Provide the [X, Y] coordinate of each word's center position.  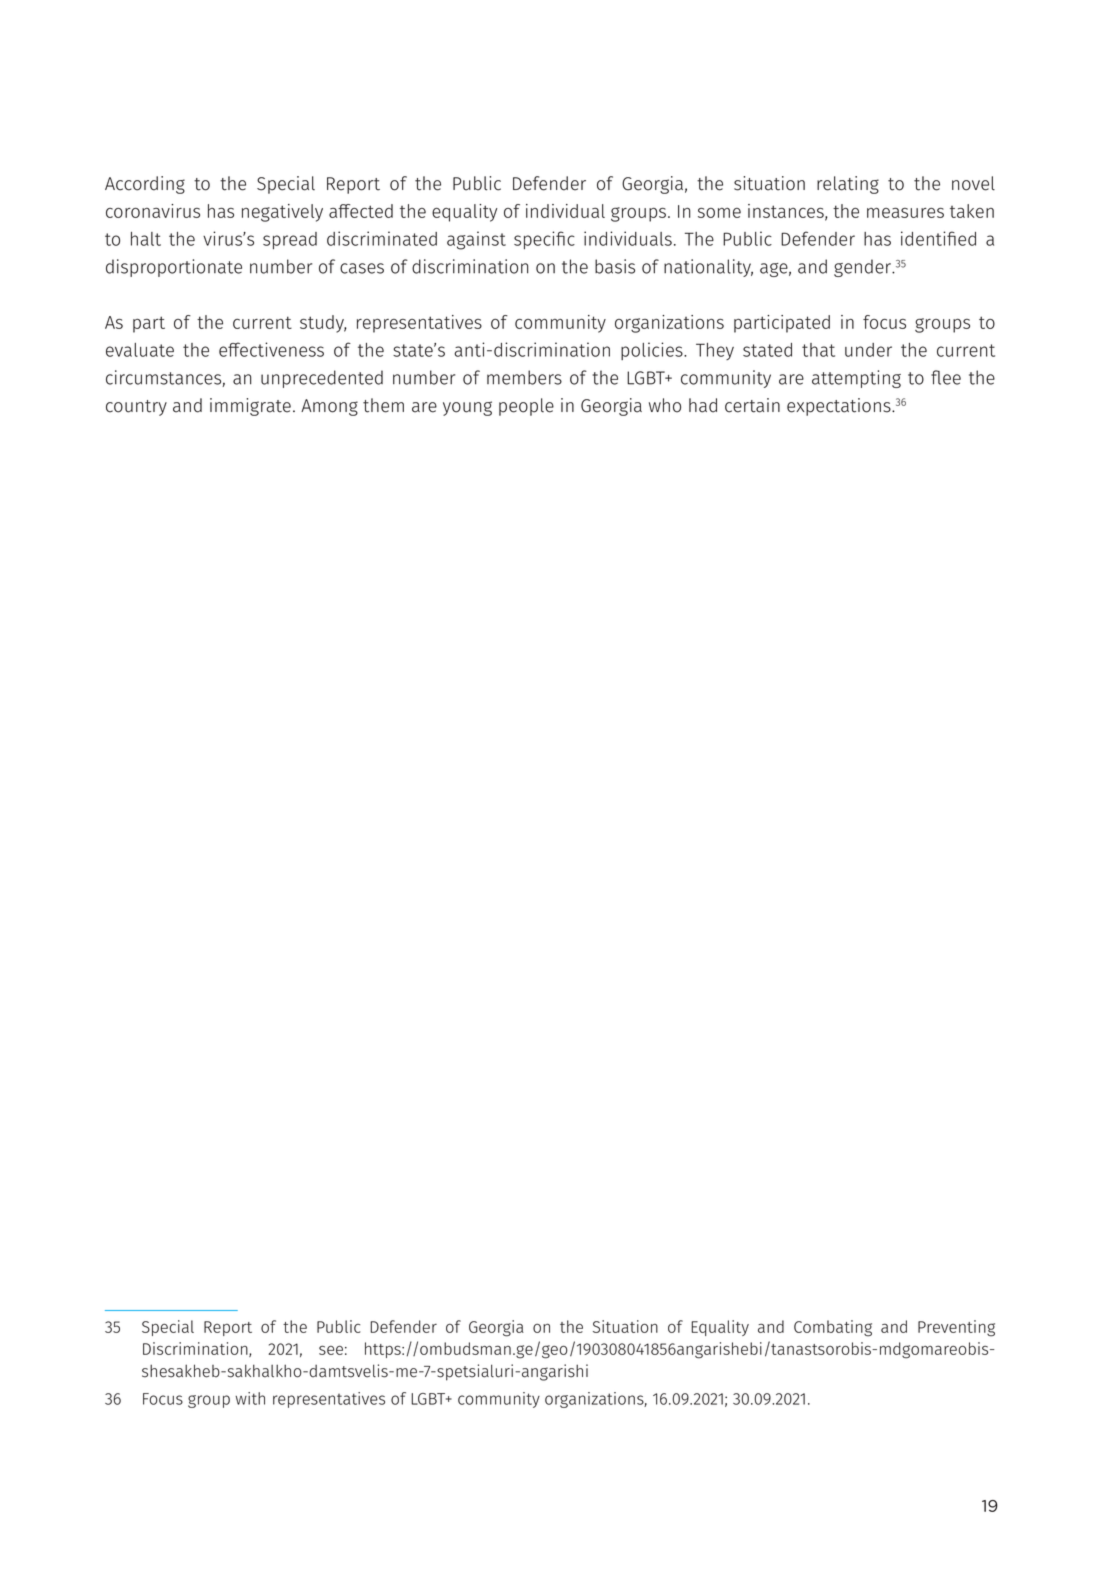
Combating [833, 1328]
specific [544, 240]
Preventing [956, 1328]
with [250, 1398]
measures [905, 213]
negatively [282, 213]
